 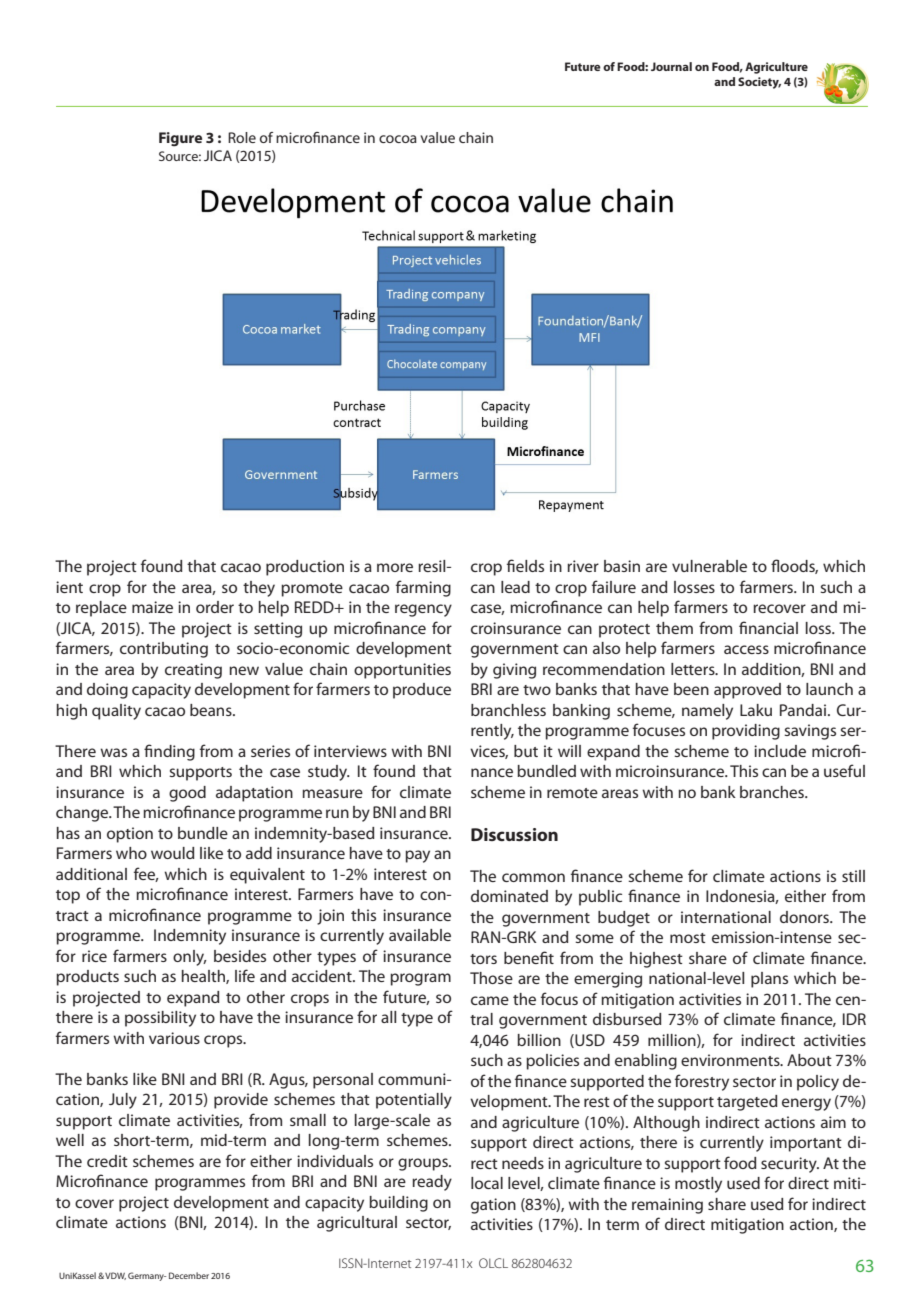 I want to click on local, so click(x=487, y=1183).
